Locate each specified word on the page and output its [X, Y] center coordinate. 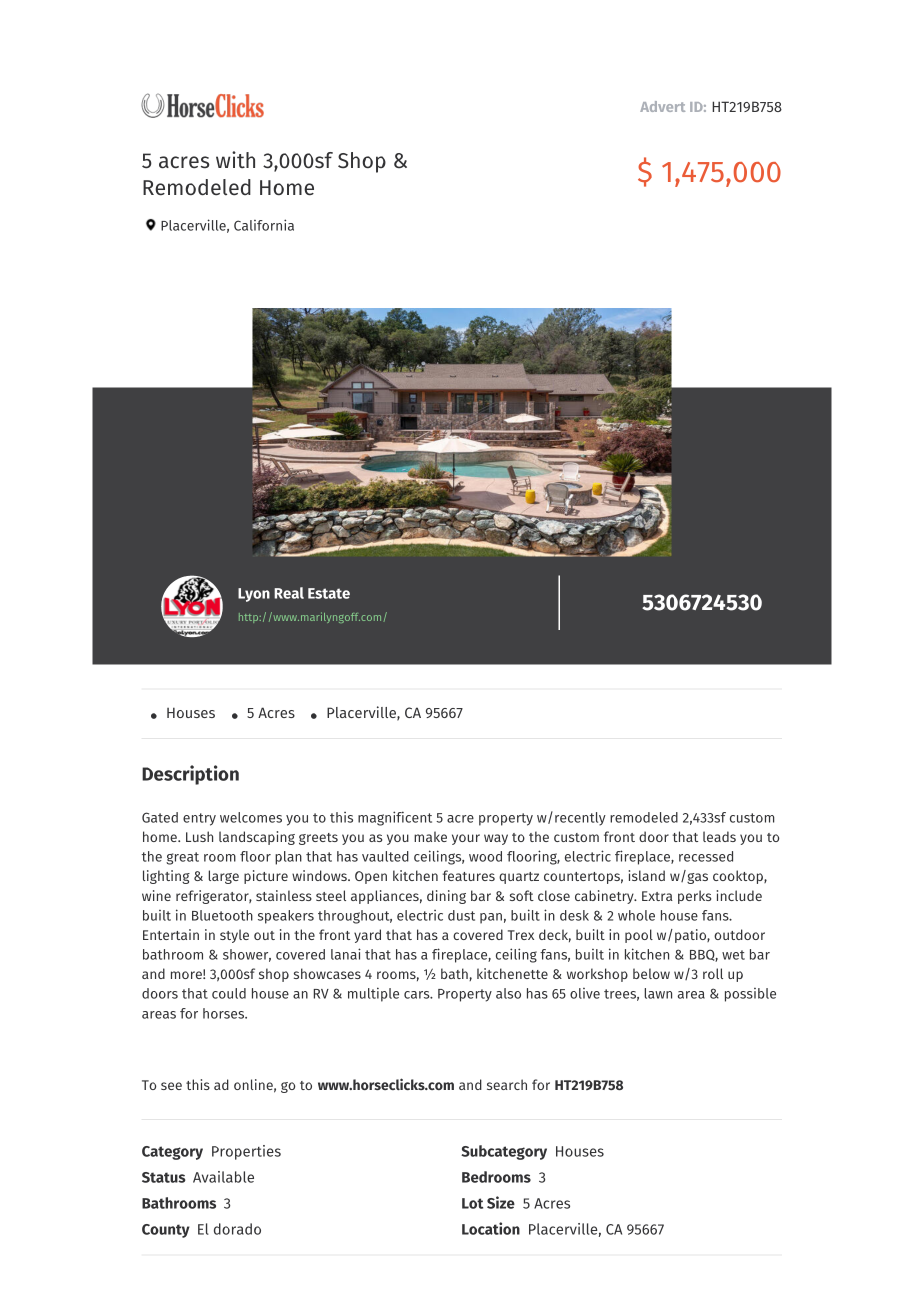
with [235, 160]
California [264, 225]
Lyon [254, 595]
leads [719, 836]
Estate [329, 593]
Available [223, 1177]
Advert [662, 106]
